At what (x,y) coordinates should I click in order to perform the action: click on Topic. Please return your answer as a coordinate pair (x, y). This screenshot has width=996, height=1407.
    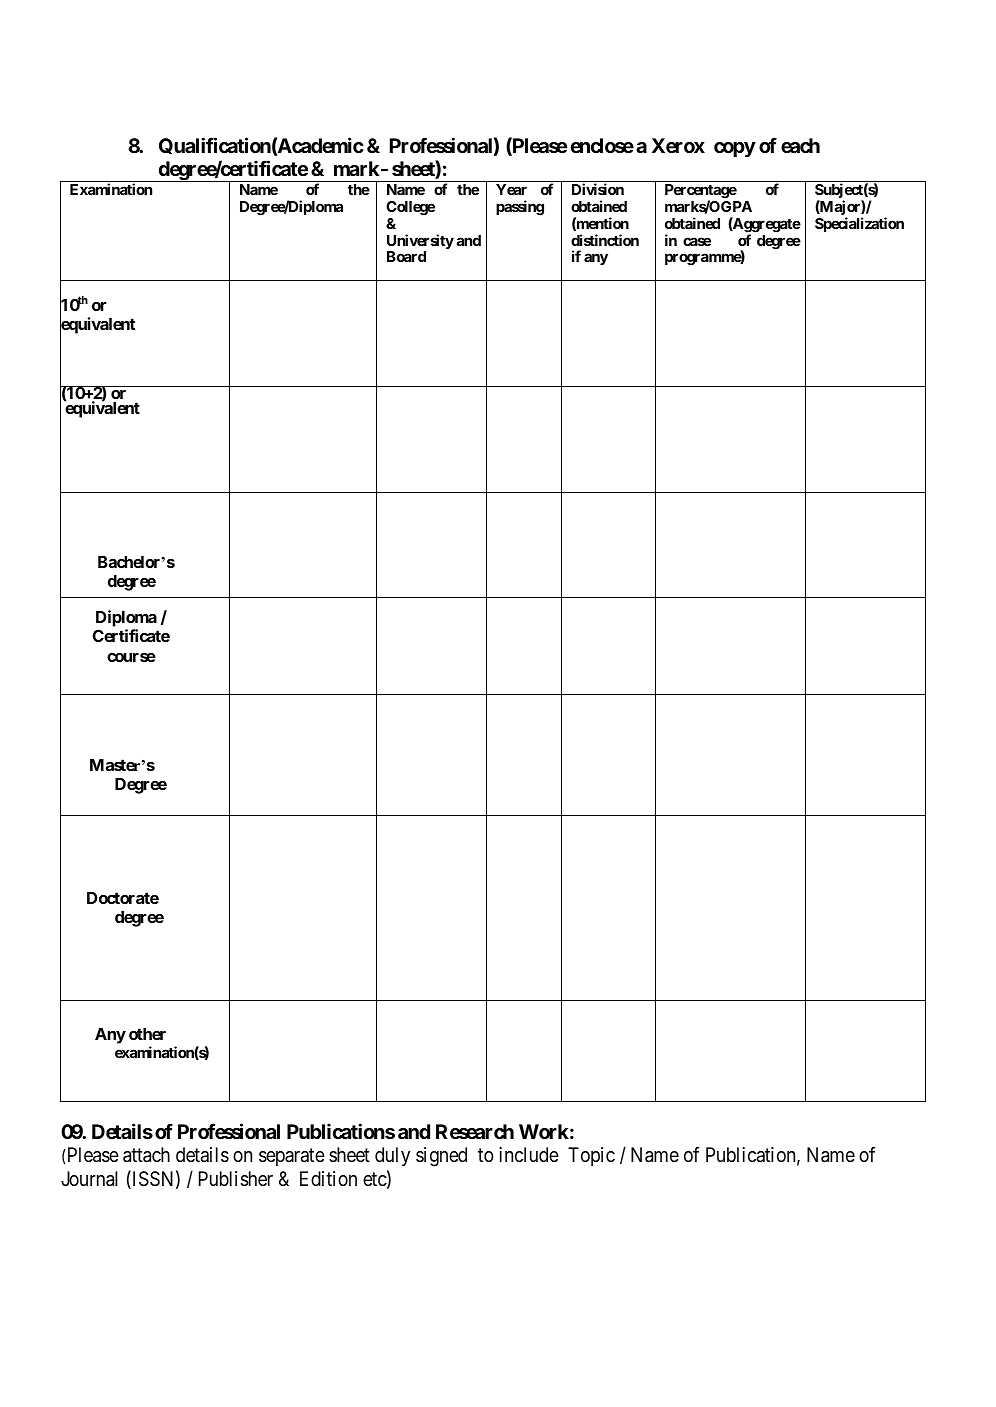
    Looking at the image, I should click on (591, 1156).
